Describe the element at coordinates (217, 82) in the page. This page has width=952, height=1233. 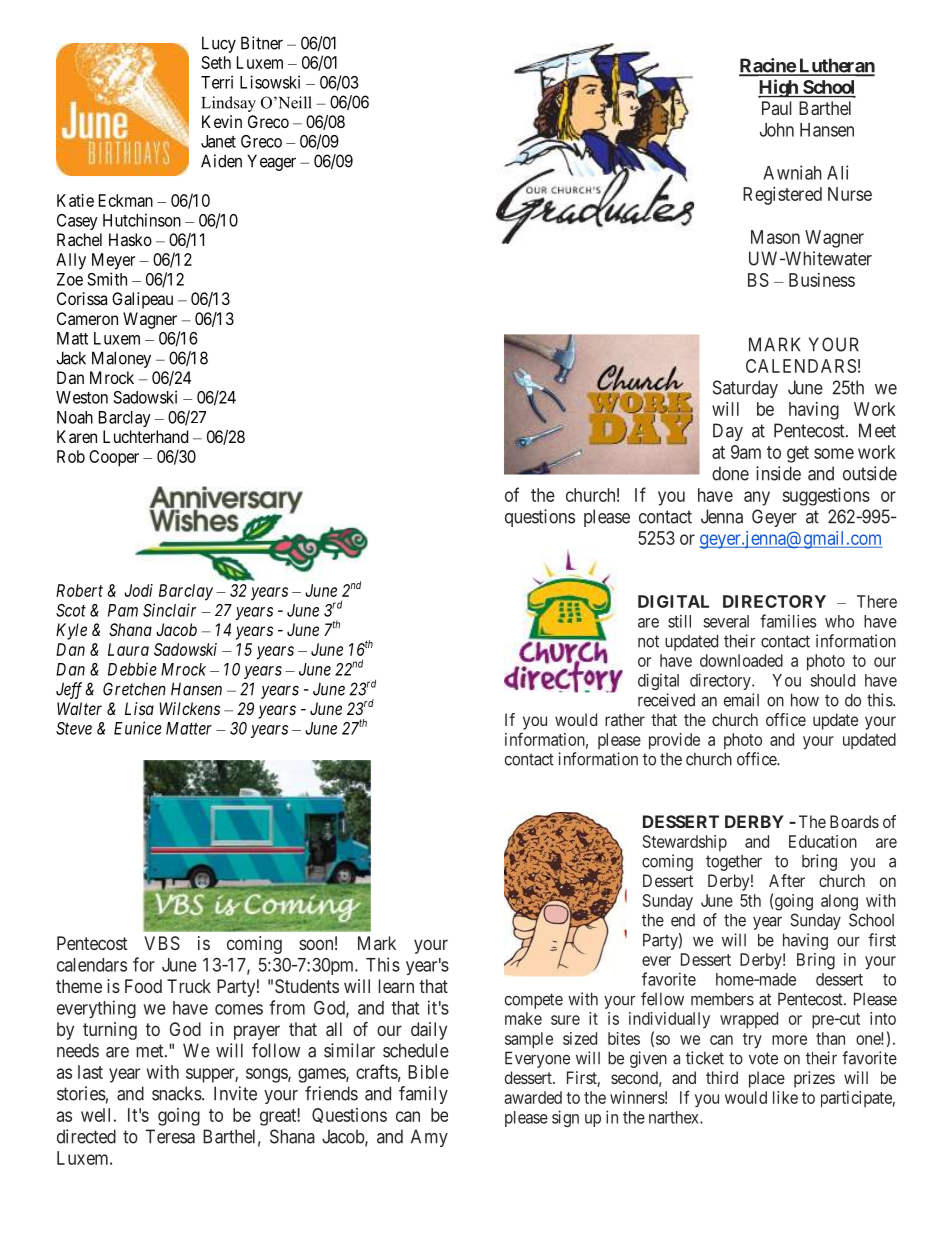
I see `Terri` at that location.
